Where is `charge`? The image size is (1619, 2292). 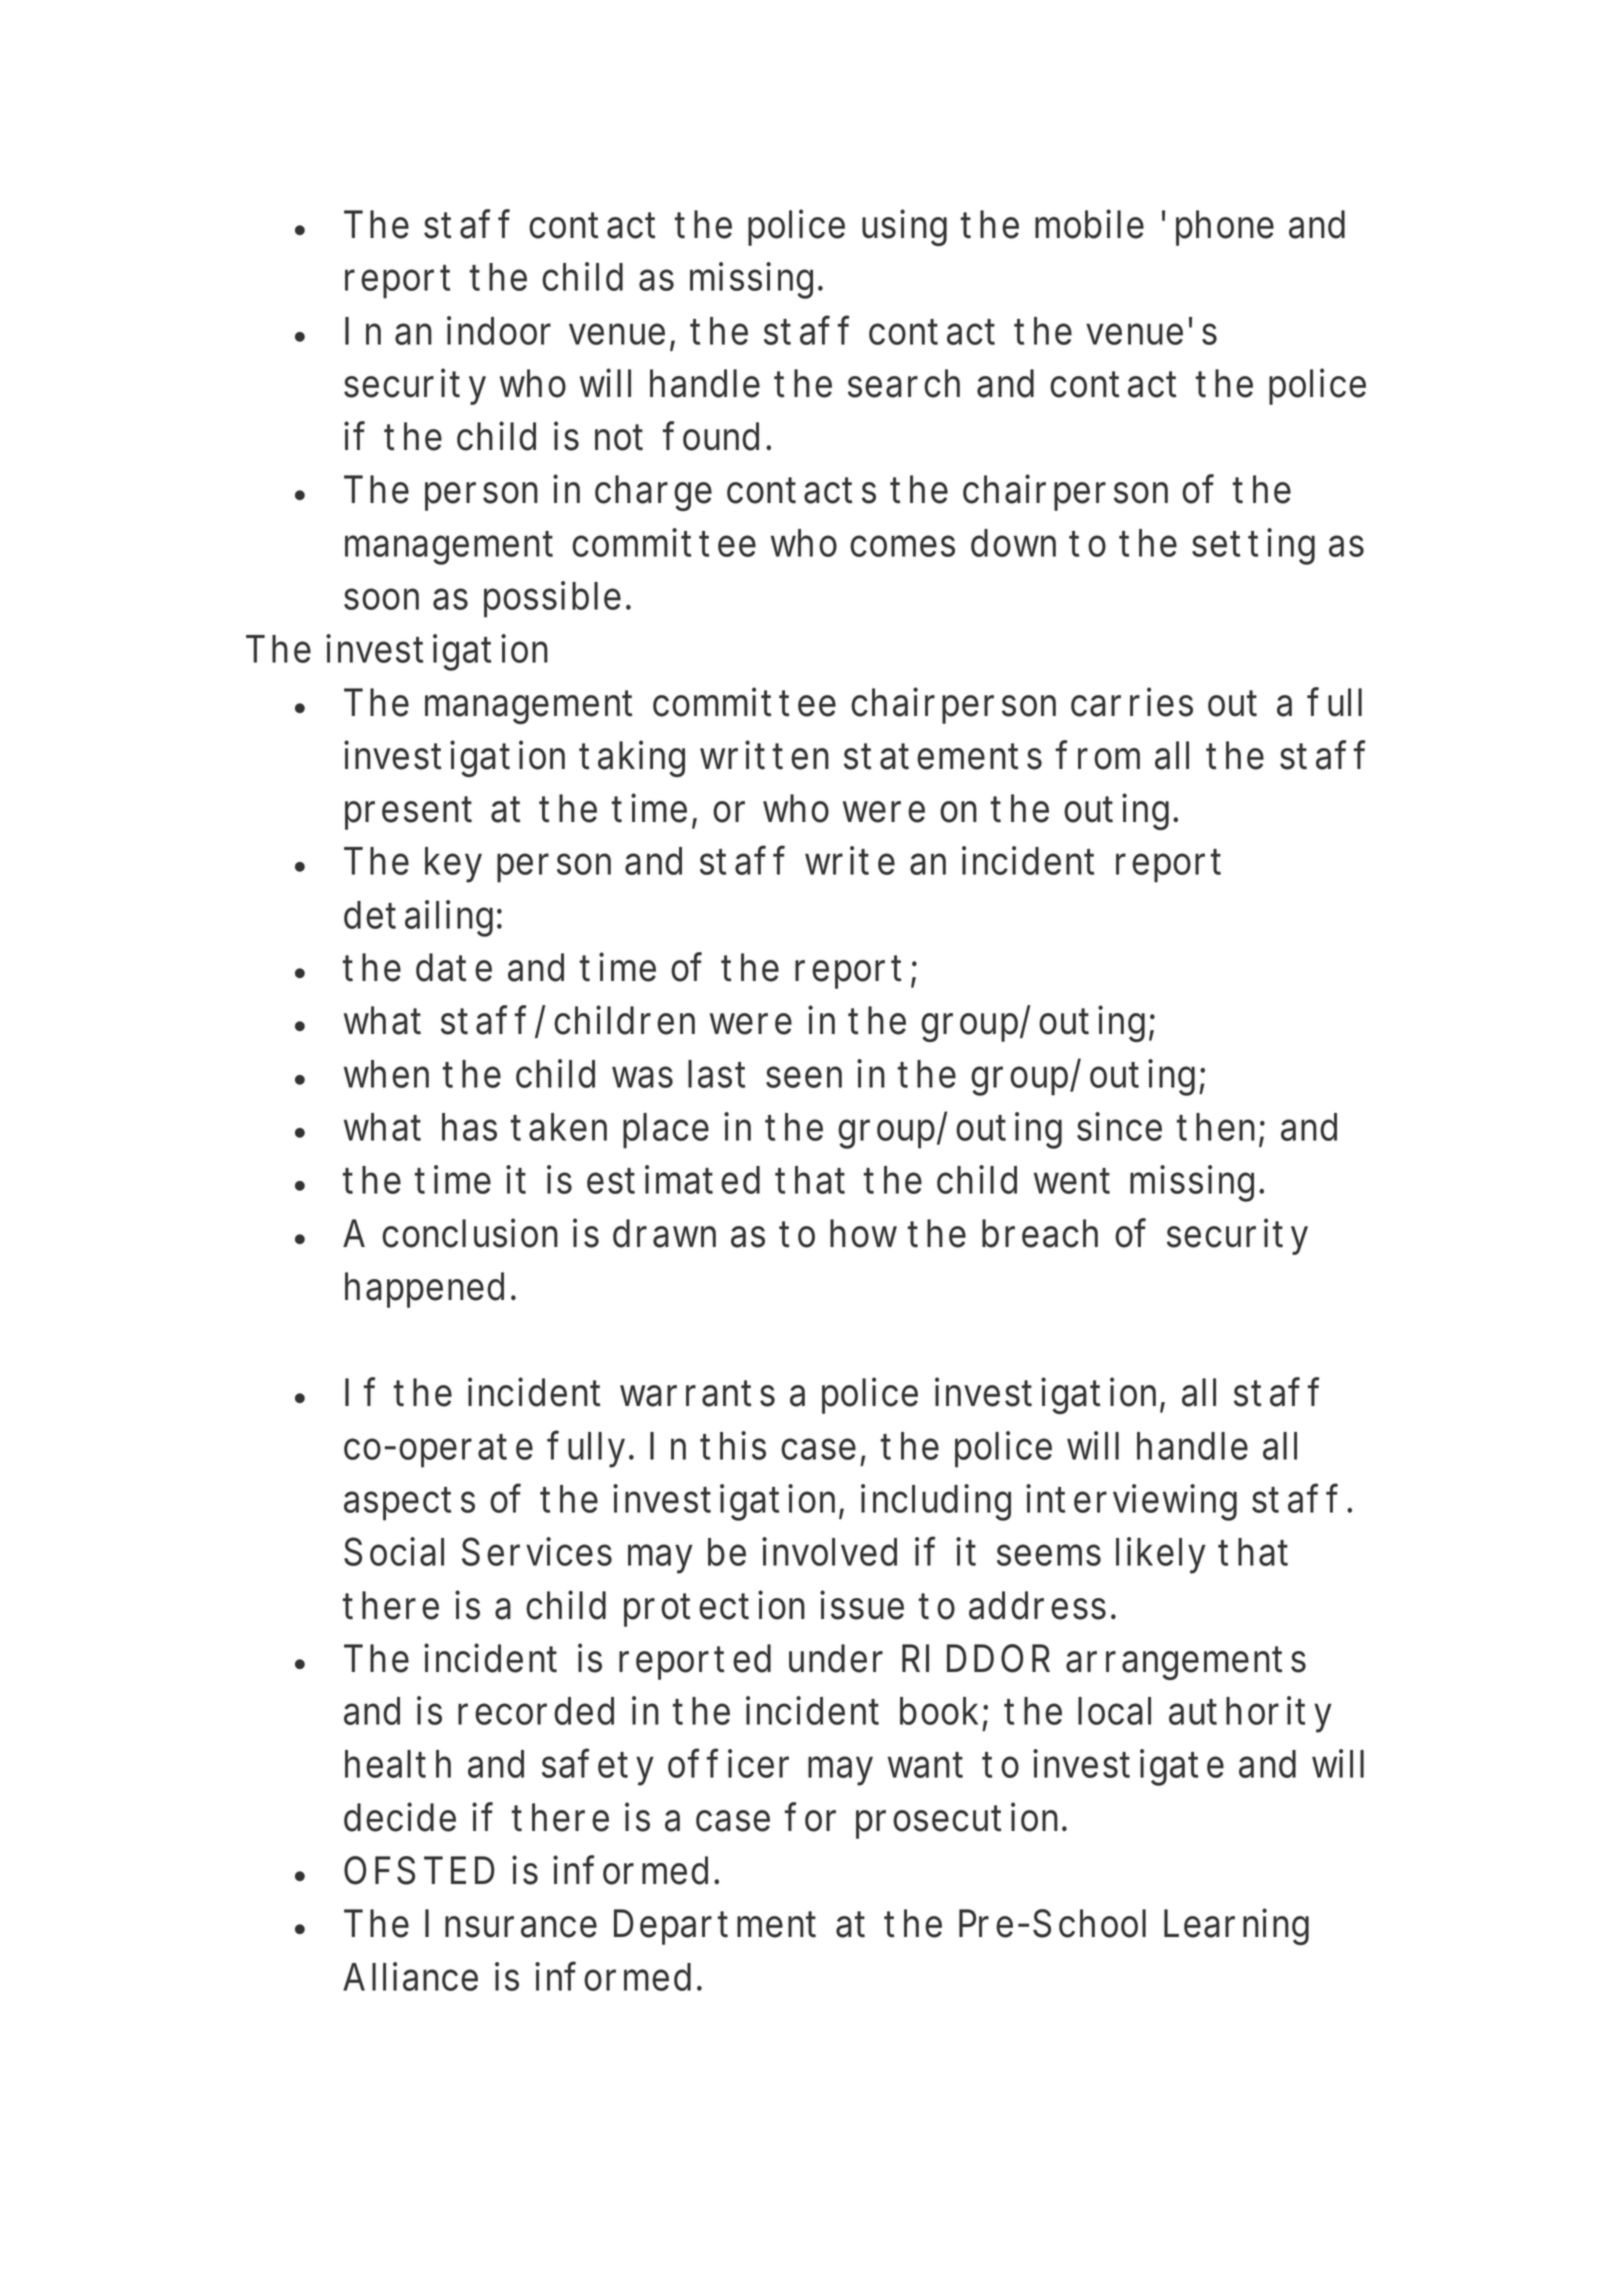 charge is located at coordinates (653, 493).
